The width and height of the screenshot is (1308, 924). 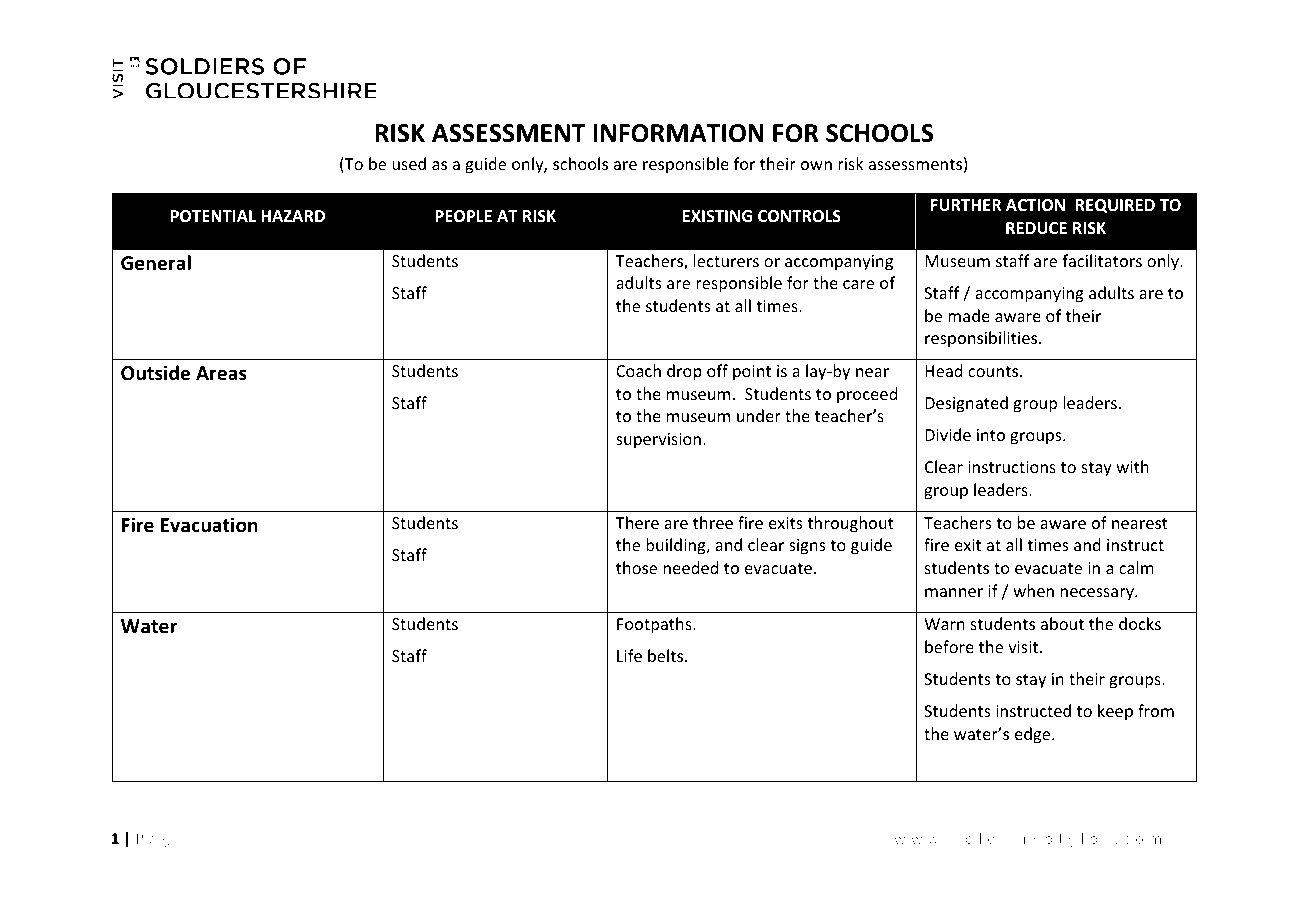 I want to click on keep, so click(x=1115, y=712).
